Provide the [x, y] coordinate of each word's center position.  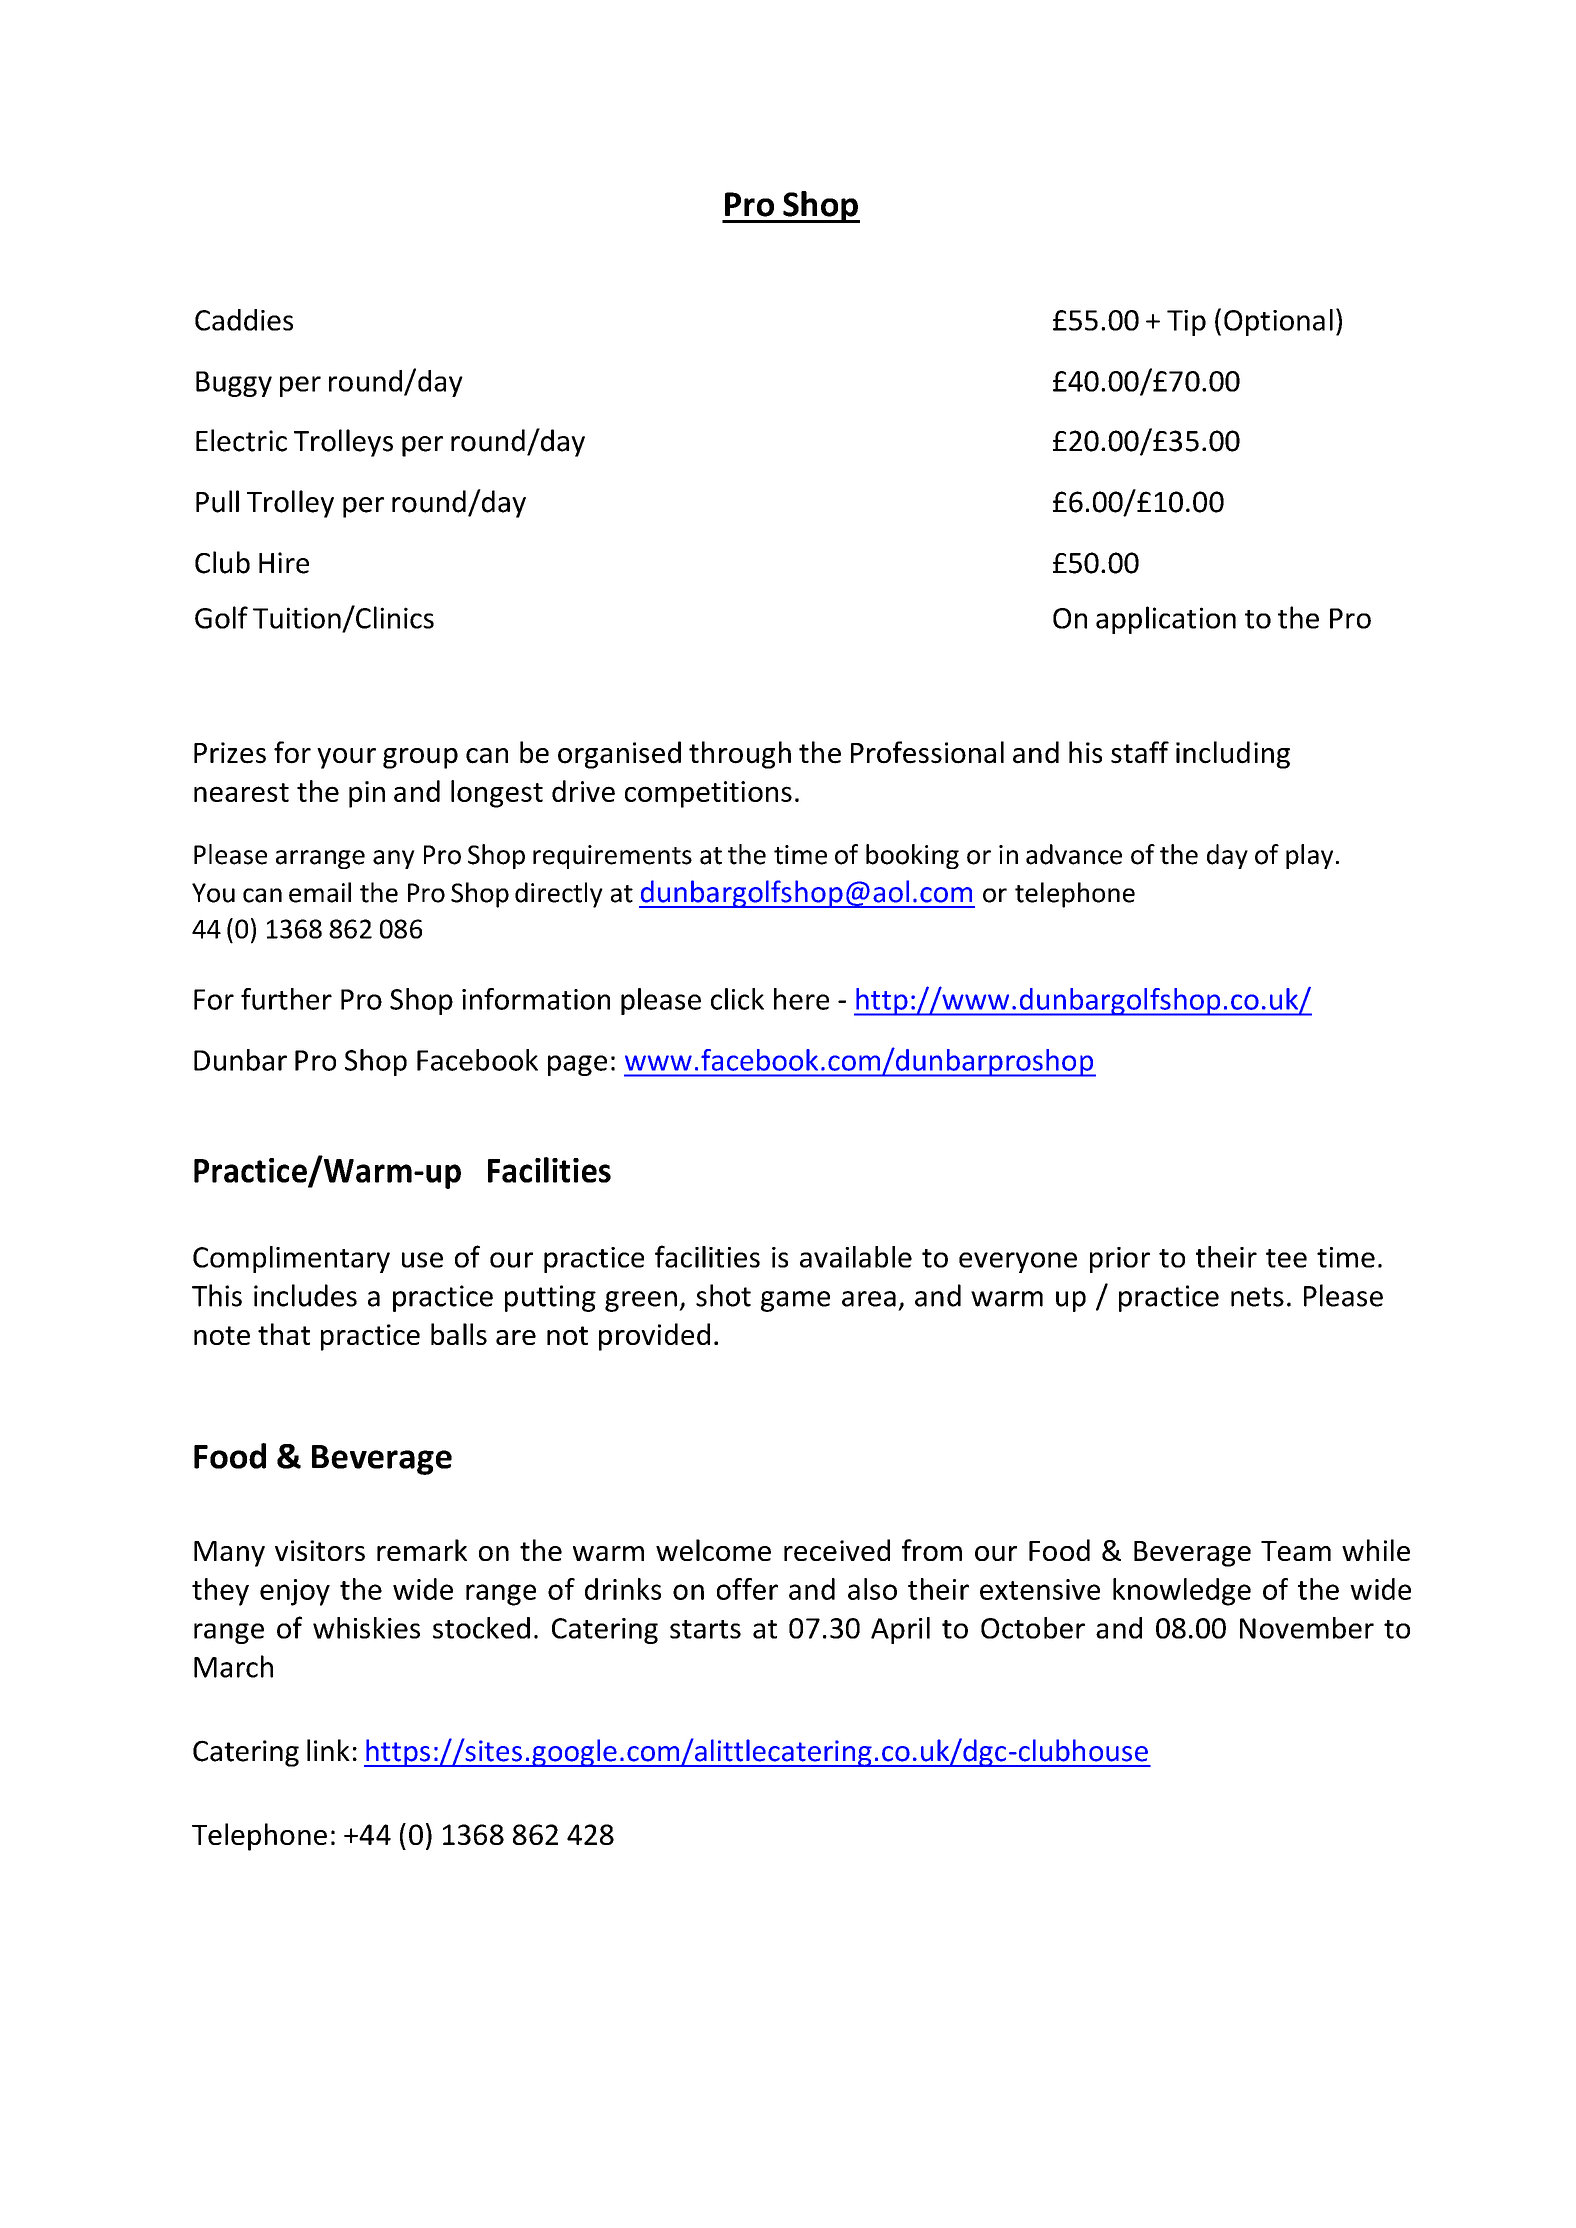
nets [1257, 1297]
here [801, 999]
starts [705, 1629]
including [1233, 755]
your [346, 758]
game [795, 1301]
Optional [1278, 322]
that [284, 1334]
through [740, 755]
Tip [1186, 323]
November [1307, 1628]
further [286, 999]
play [1309, 856]
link [328, 1750]
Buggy [234, 384]
